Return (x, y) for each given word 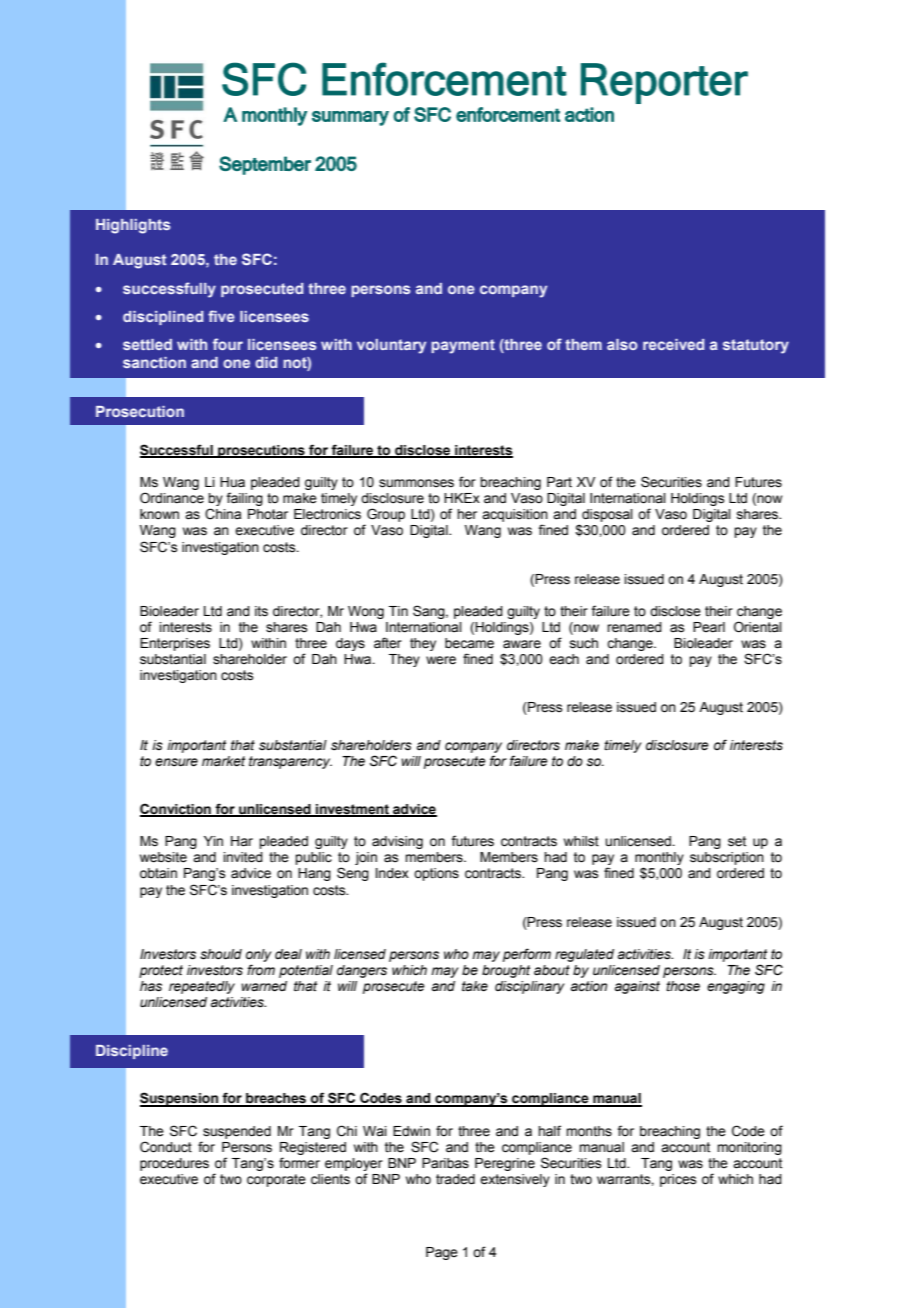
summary (350, 118)
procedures (174, 1164)
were (441, 660)
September (265, 165)
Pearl (709, 627)
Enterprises (175, 644)
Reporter (664, 83)
